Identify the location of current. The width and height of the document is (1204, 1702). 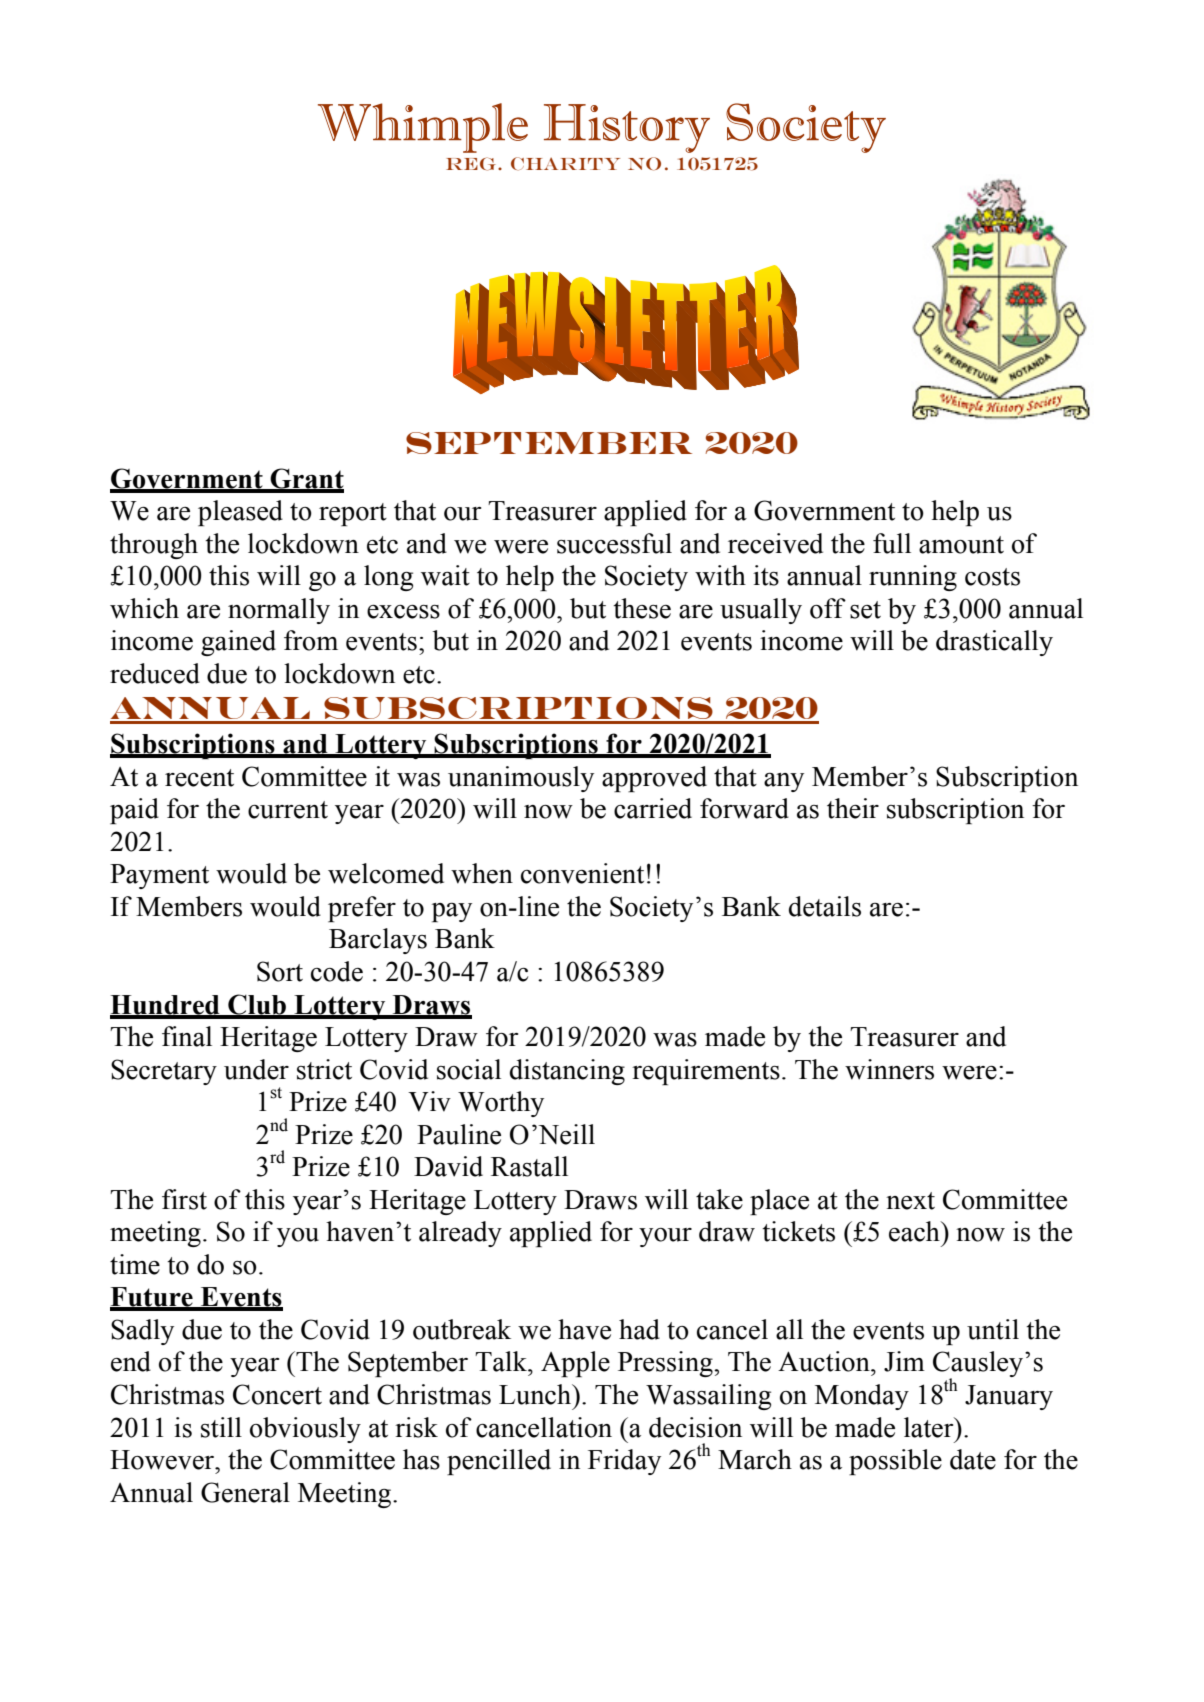
(288, 810).
